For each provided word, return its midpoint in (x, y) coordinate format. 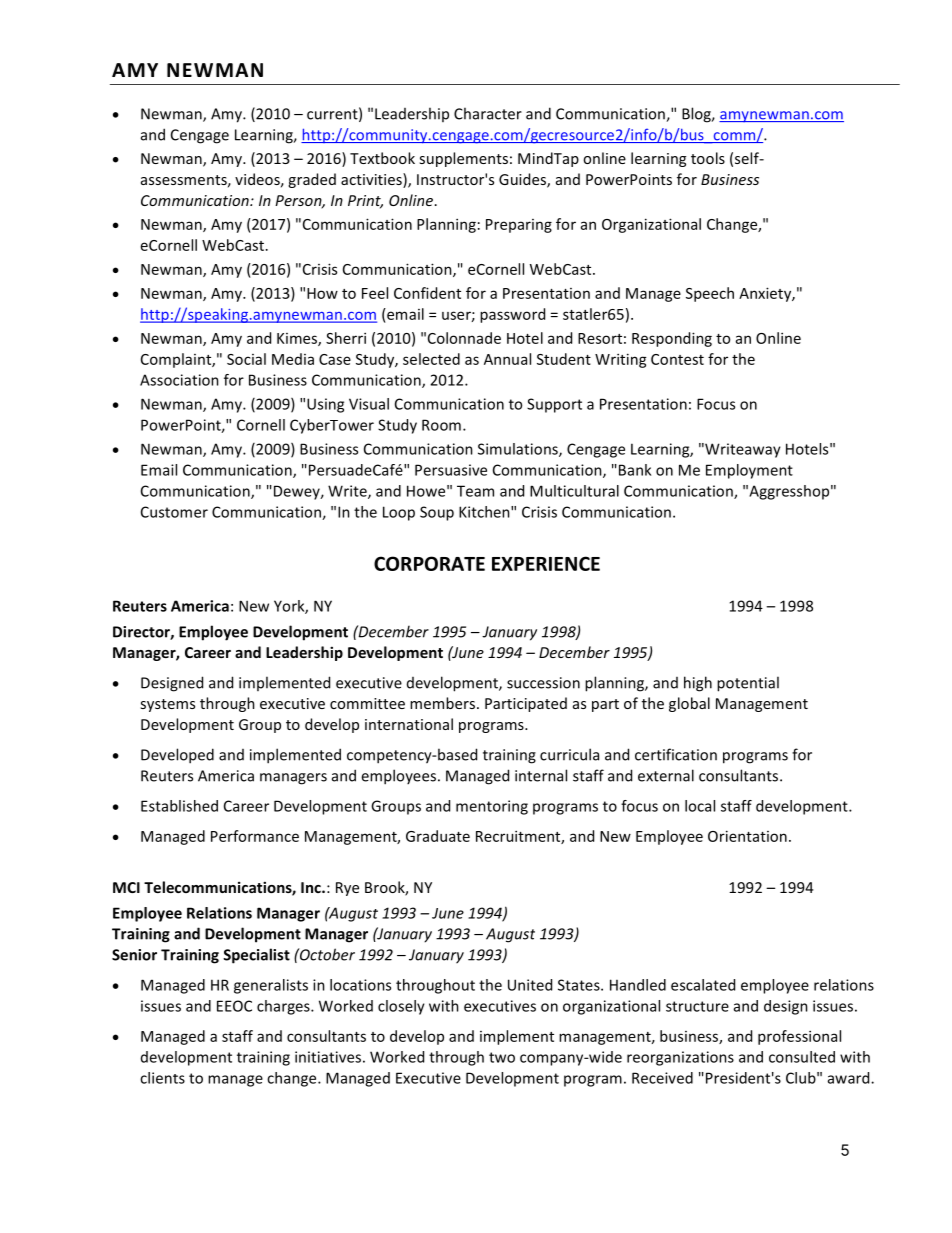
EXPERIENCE (546, 563)
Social (246, 359)
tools (708, 158)
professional (799, 1037)
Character (488, 113)
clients (162, 1078)
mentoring (492, 807)
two (502, 1057)
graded (312, 180)
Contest (677, 359)
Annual (507, 359)
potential (748, 684)
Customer (174, 512)
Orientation (747, 836)
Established (179, 806)
